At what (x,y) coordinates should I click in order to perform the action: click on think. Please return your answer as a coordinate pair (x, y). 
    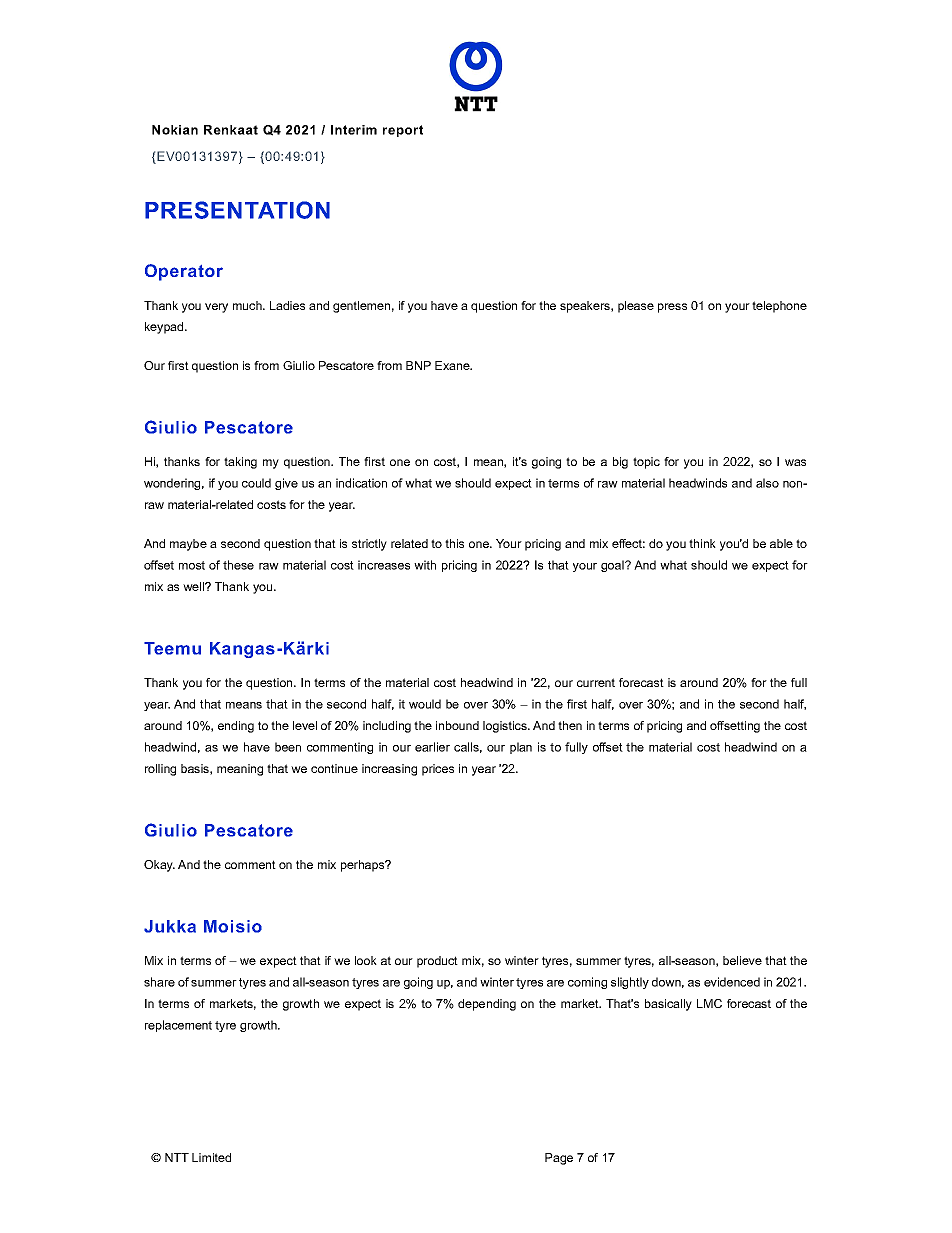
    Looking at the image, I should click on (702, 543).
